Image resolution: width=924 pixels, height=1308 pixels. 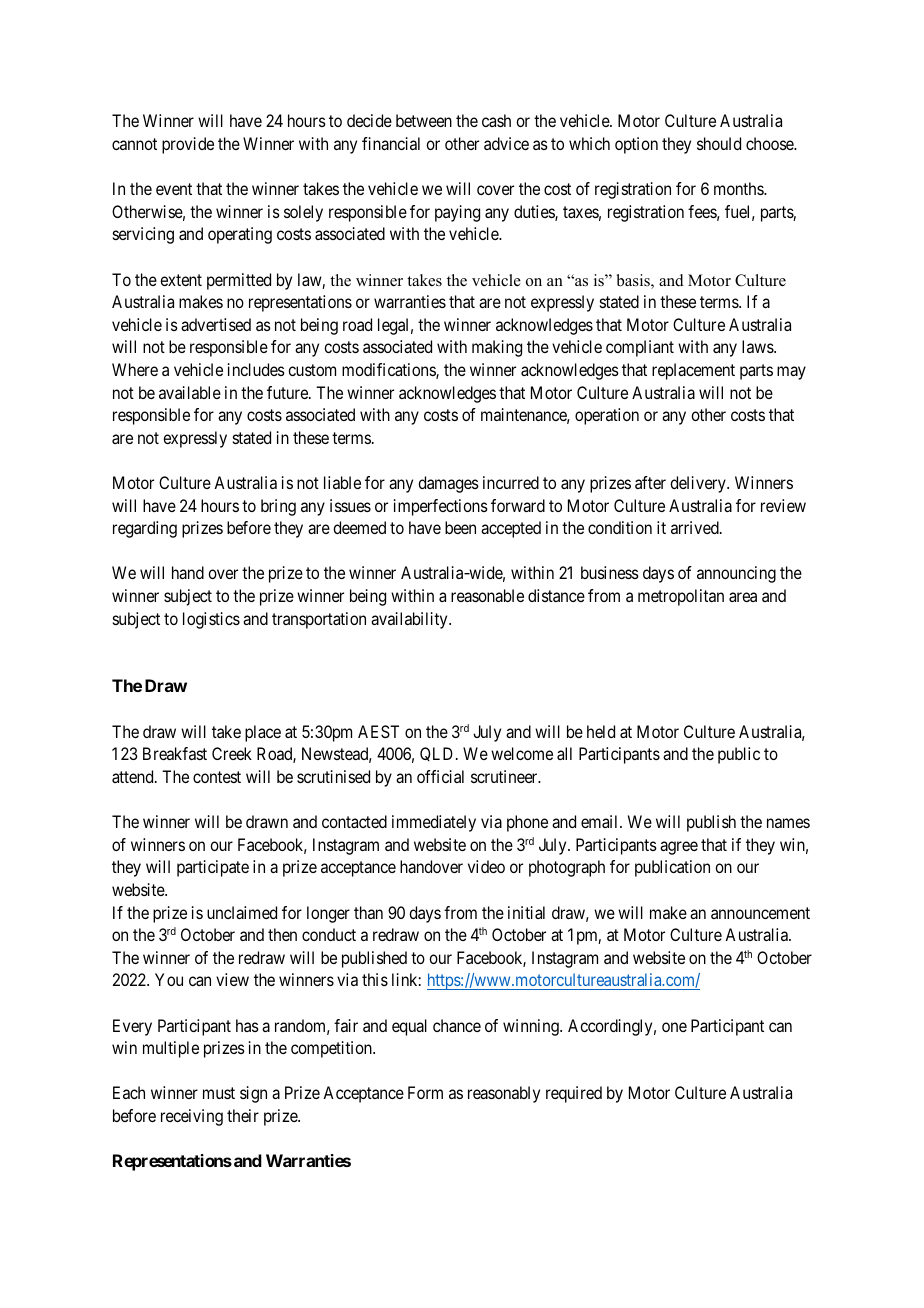 I want to click on Form, so click(x=425, y=1092).
